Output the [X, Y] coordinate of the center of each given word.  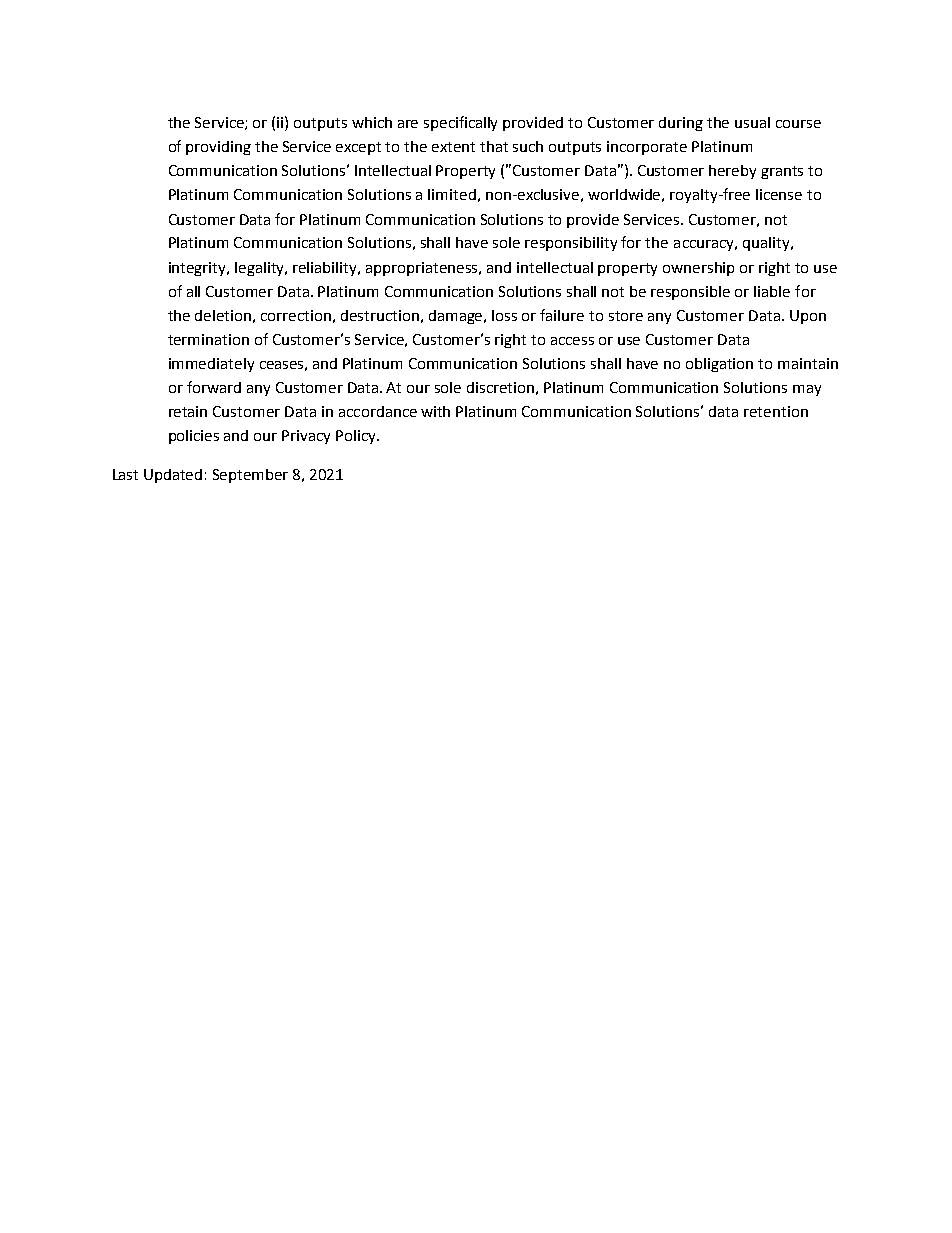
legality [261, 269]
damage [457, 317]
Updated [173, 476]
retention [776, 411]
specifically [460, 123]
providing [218, 148]
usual [752, 122]
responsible [690, 293]
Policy [357, 437]
